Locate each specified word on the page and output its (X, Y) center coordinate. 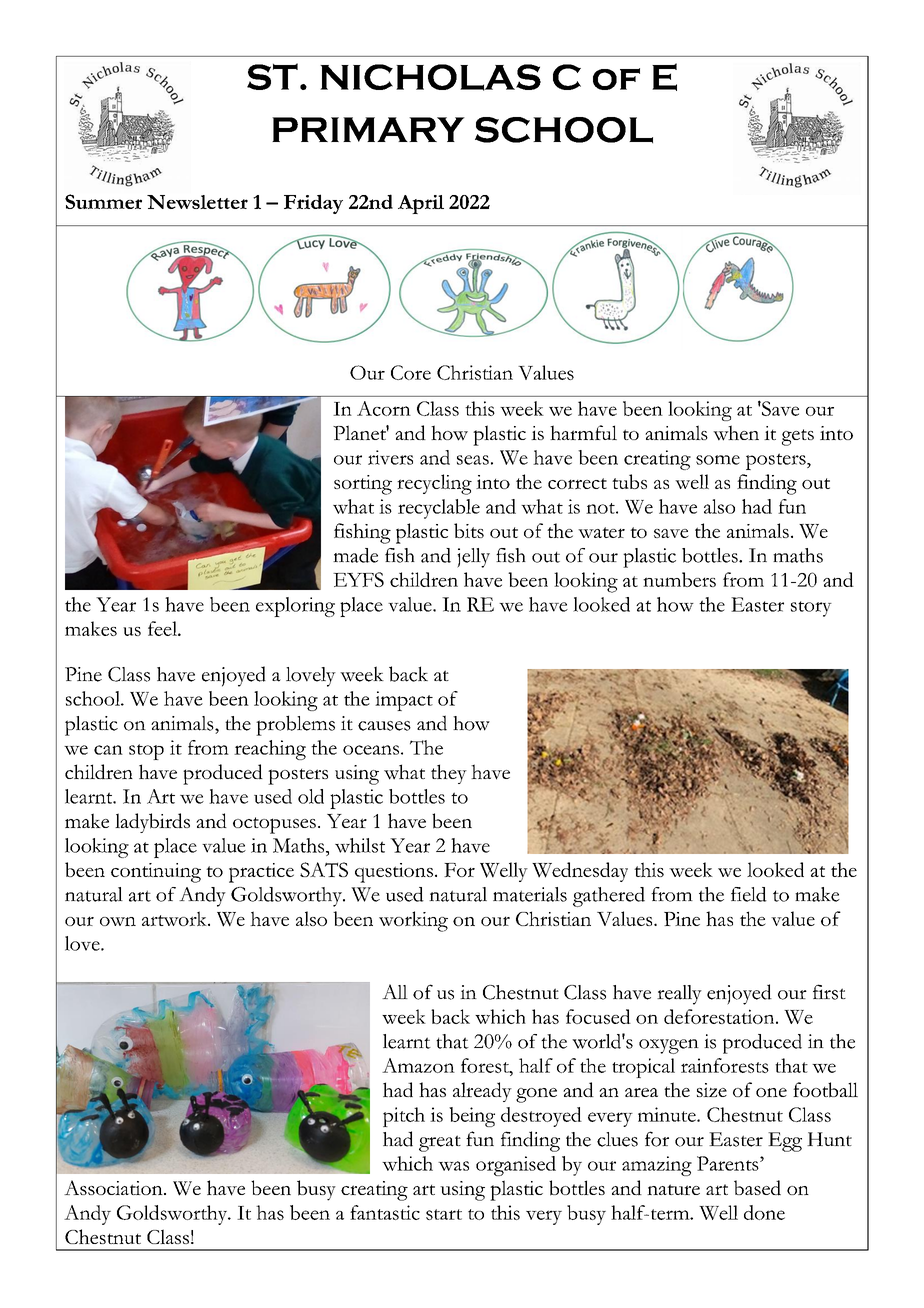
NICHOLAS (430, 77)
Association (114, 1187)
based (757, 1188)
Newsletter (197, 202)
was (453, 1166)
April (421, 204)
